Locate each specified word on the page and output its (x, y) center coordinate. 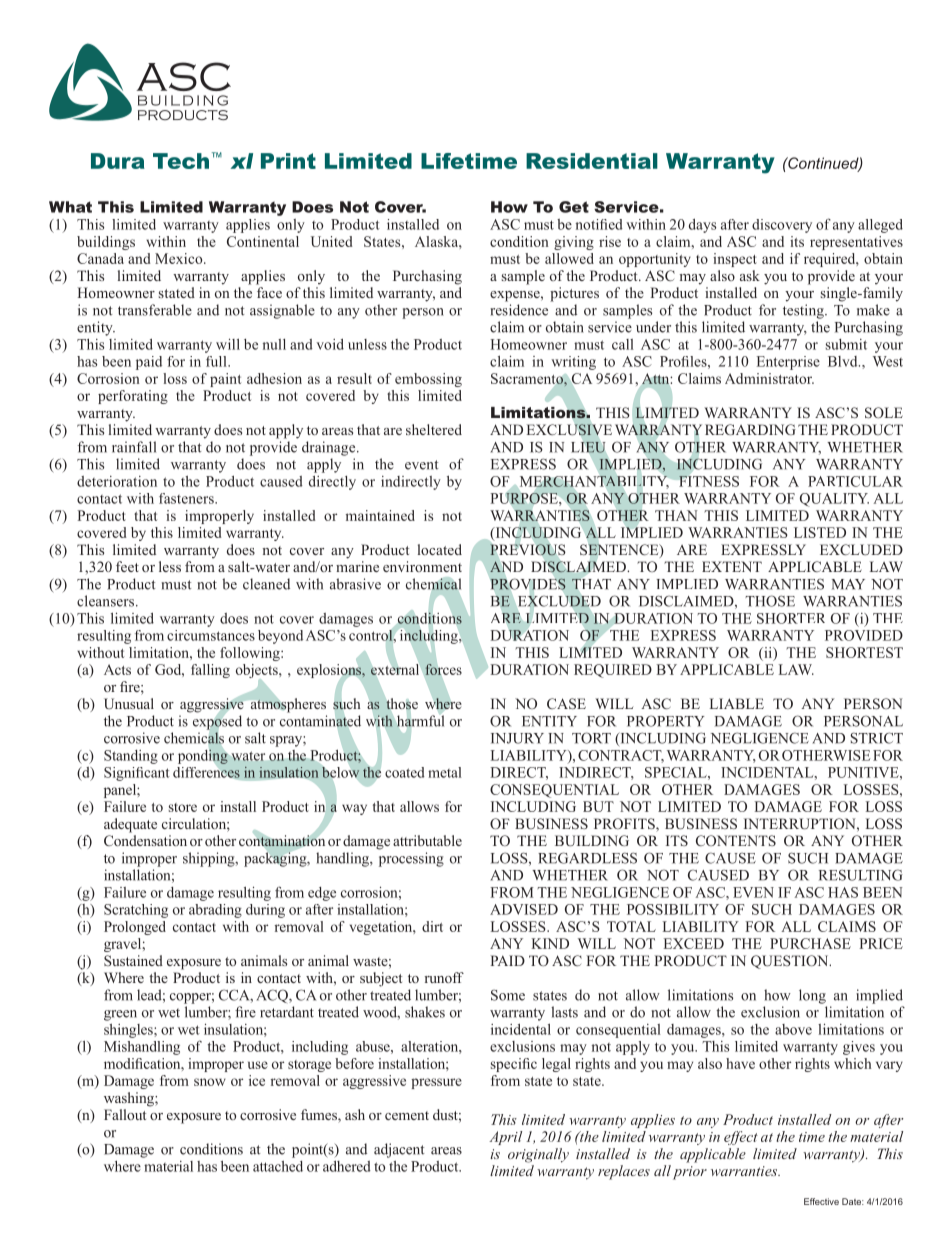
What (70, 207)
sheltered (434, 429)
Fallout (125, 1114)
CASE (566, 703)
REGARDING (750, 429)
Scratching (136, 911)
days (702, 226)
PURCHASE (810, 943)
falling (210, 671)
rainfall (134, 447)
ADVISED (524, 909)
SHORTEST (864, 652)
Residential (592, 161)
